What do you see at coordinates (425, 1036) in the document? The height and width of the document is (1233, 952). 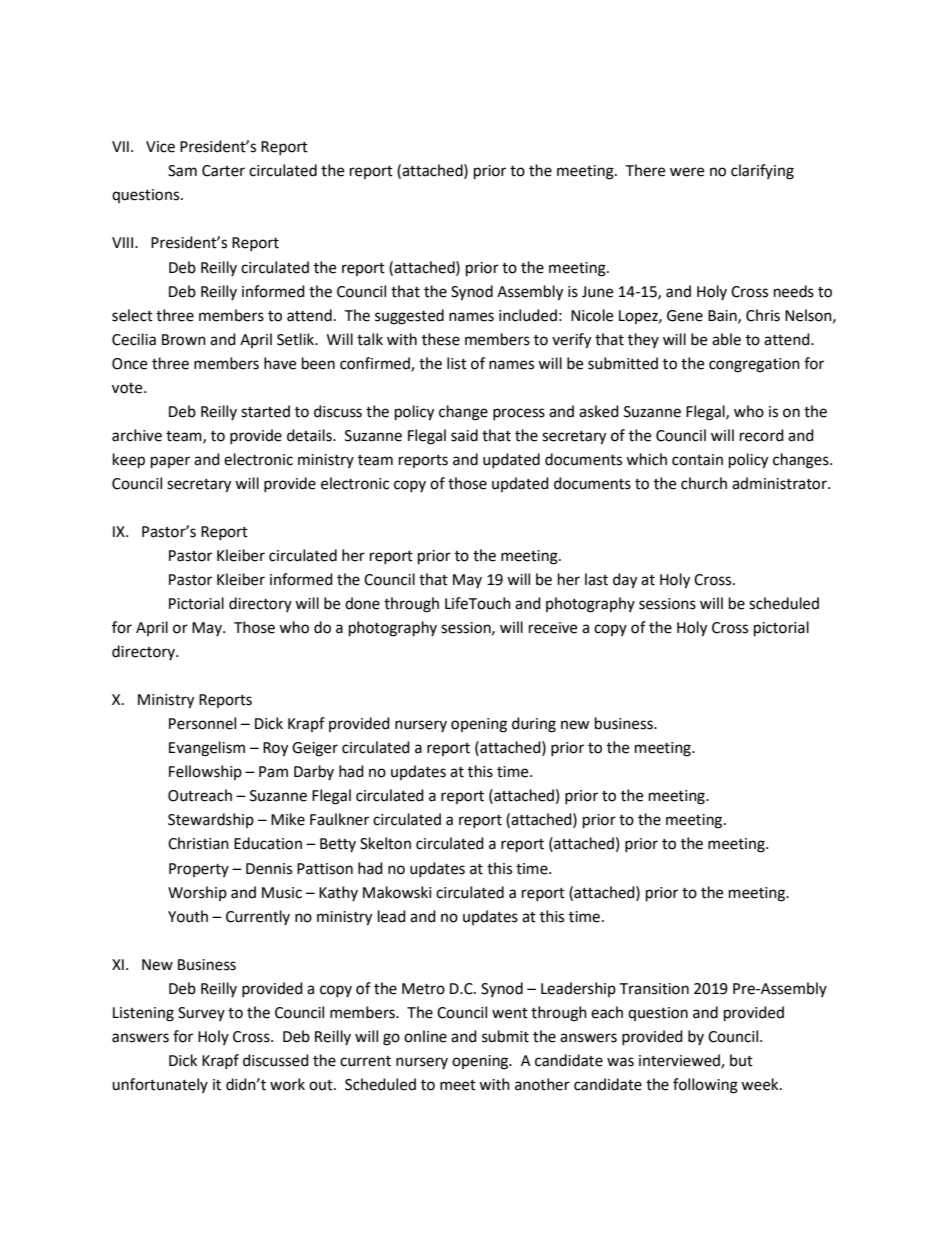 I see `online` at bounding box center [425, 1036].
